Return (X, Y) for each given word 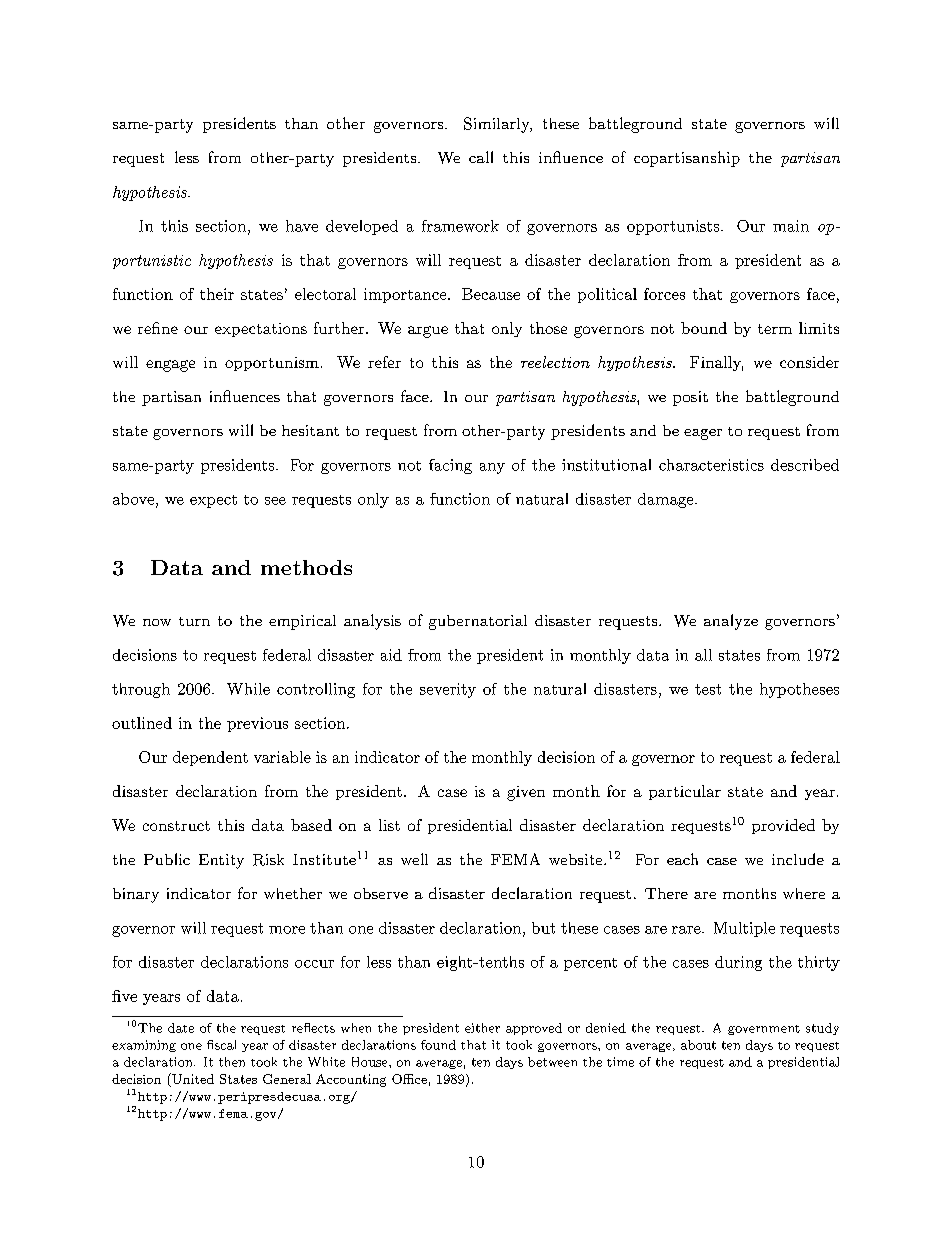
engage (170, 366)
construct (176, 826)
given (526, 793)
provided (783, 826)
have (302, 226)
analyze (731, 622)
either (482, 1028)
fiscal (221, 1045)
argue (428, 332)
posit (690, 398)
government (764, 1030)
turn (194, 621)
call (481, 157)
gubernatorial (478, 622)
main (791, 226)
